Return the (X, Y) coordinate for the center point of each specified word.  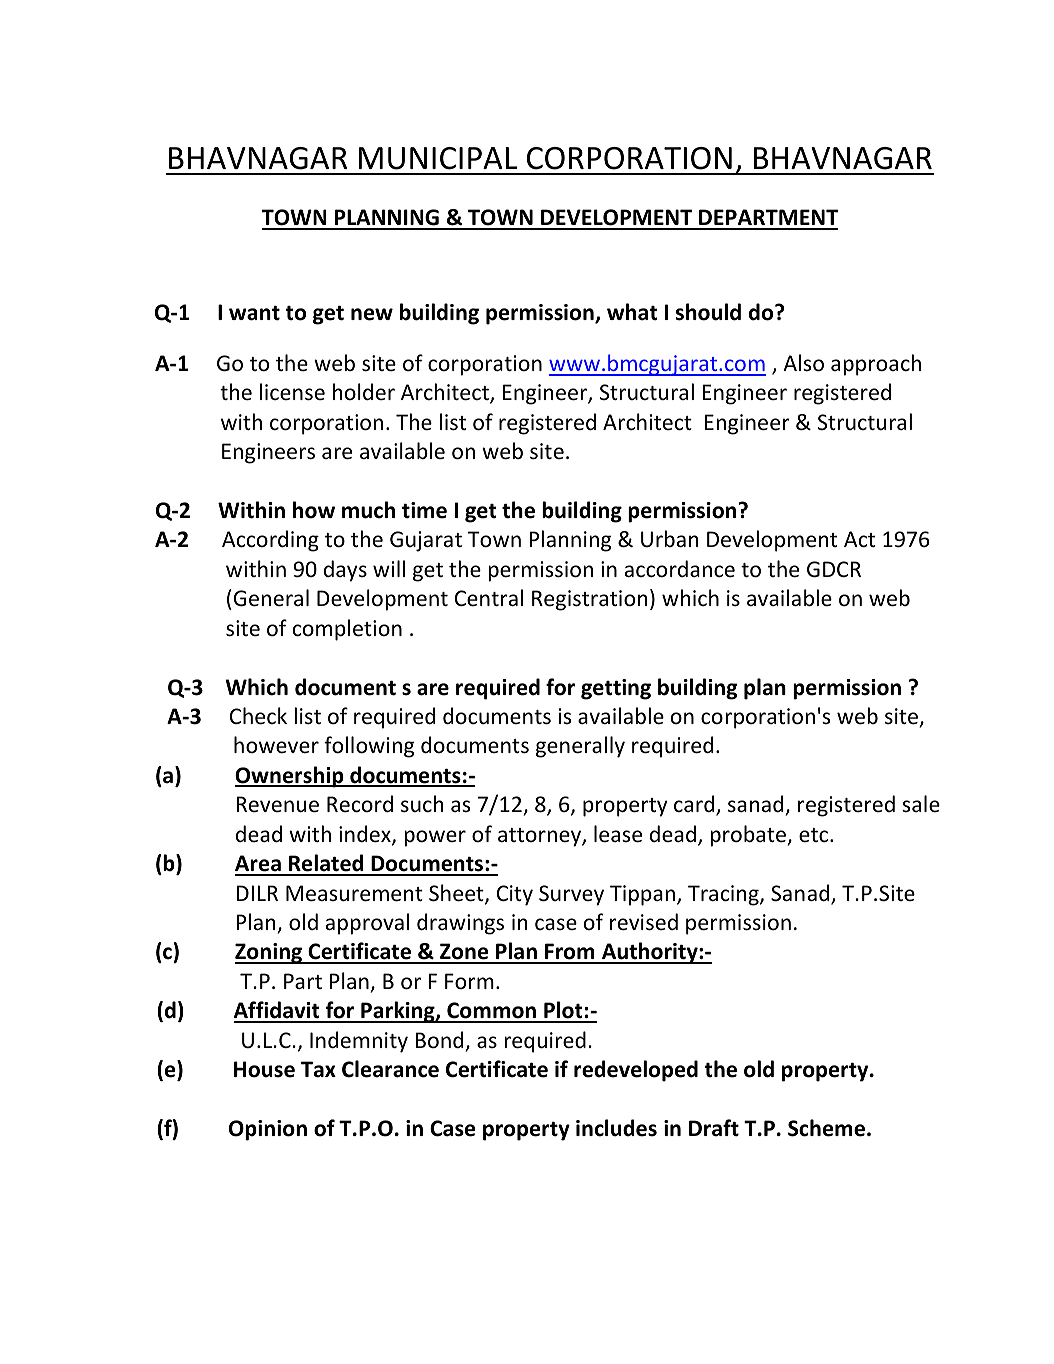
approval (367, 924)
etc (815, 835)
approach (876, 365)
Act (859, 539)
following (369, 747)
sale (921, 803)
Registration (589, 600)
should (708, 312)
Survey (571, 895)
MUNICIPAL (438, 158)
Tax (318, 1069)
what (632, 312)
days (345, 571)
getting (616, 689)
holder (364, 391)
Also (803, 363)
